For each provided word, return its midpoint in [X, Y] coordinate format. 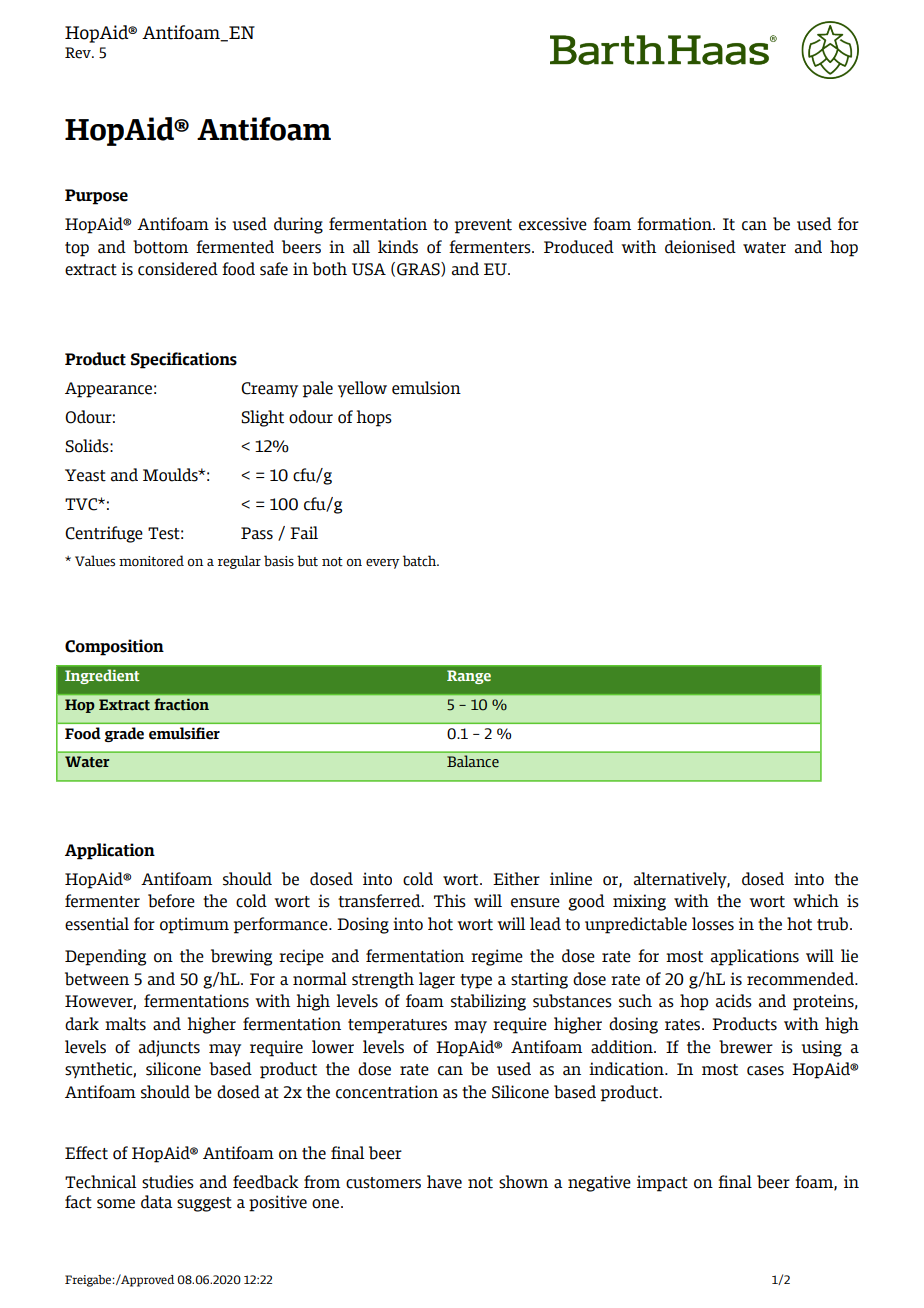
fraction [181, 704]
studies [168, 1182]
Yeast [85, 475]
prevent [483, 226]
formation [675, 224]
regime [497, 957]
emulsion [426, 388]
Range [469, 677]
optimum [194, 925]
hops [374, 418]
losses [713, 924]
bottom [160, 247]
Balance [473, 761]
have [444, 1182]
